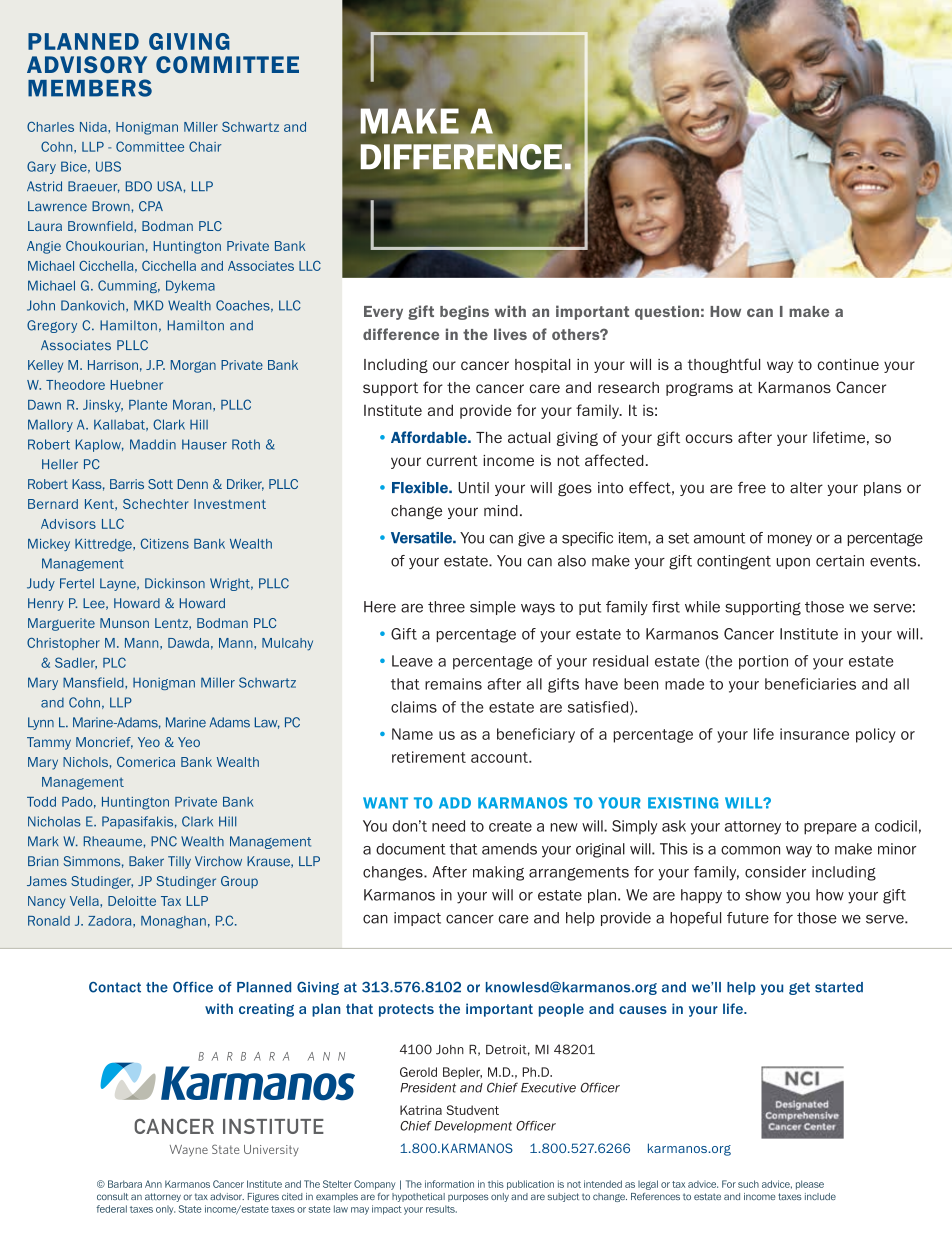 Image resolution: width=952 pixels, height=1233 pixels. What do you see at coordinates (848, 364) in the page?
I see `continue` at bounding box center [848, 364].
